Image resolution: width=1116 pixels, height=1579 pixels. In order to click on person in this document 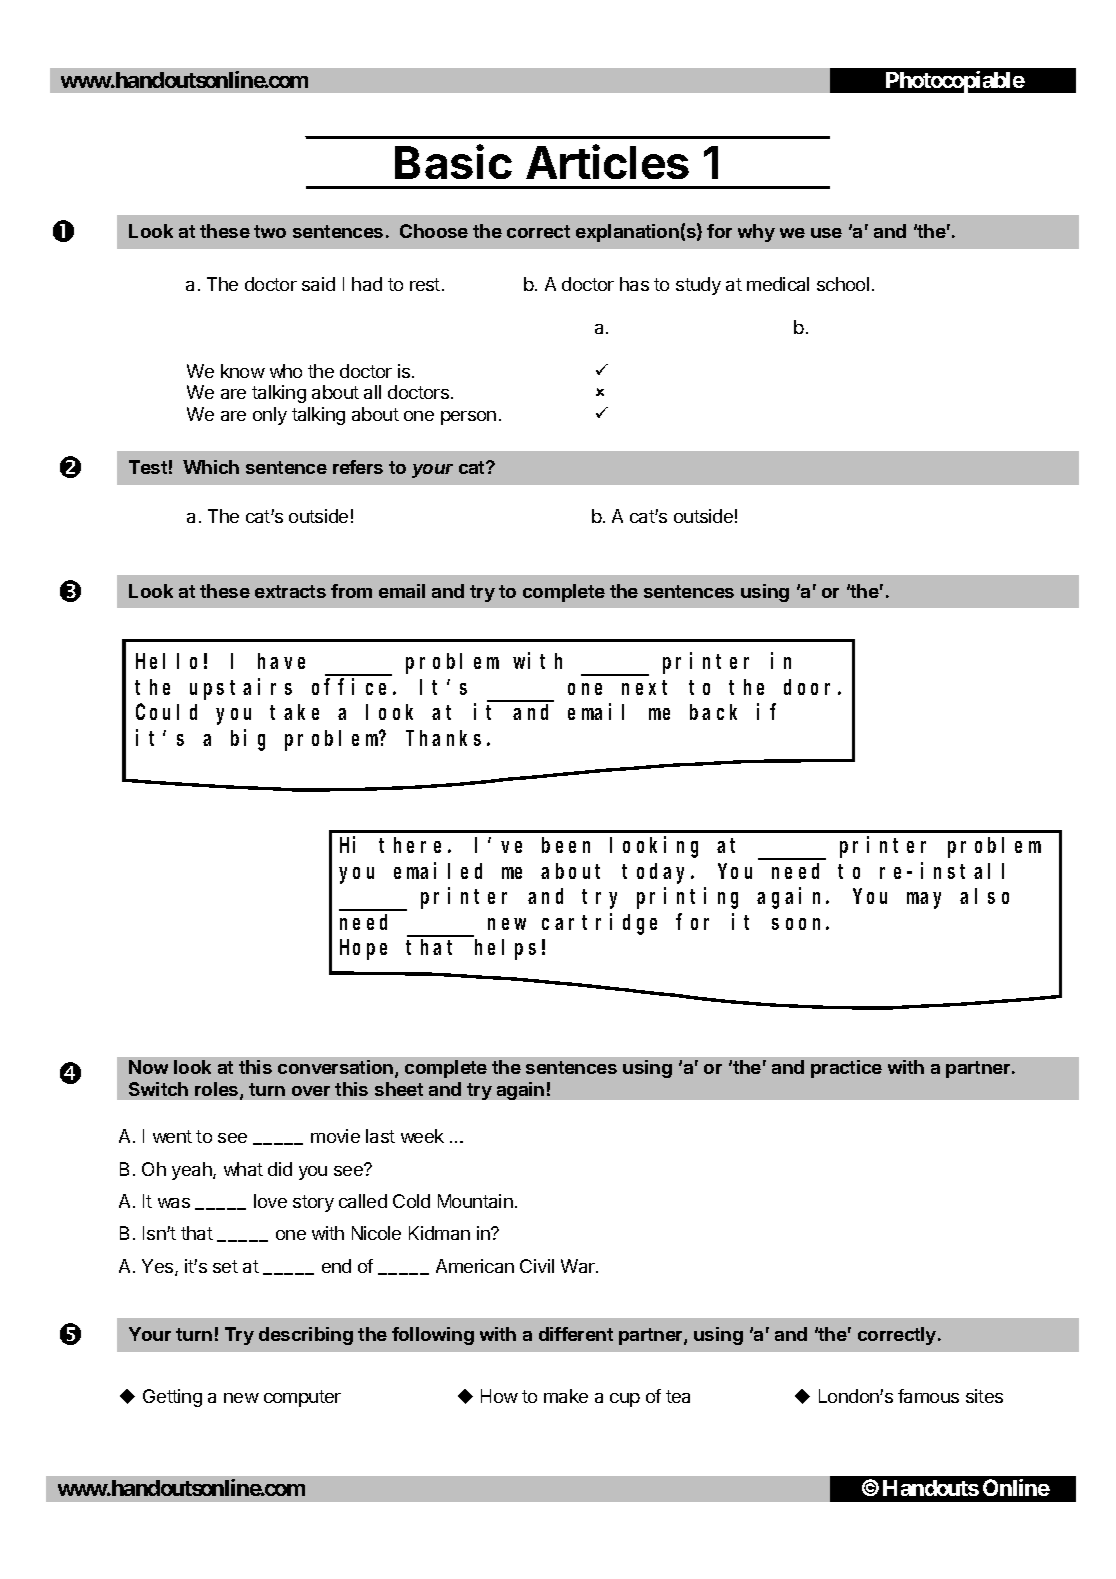, I will do `click(468, 418)`.
